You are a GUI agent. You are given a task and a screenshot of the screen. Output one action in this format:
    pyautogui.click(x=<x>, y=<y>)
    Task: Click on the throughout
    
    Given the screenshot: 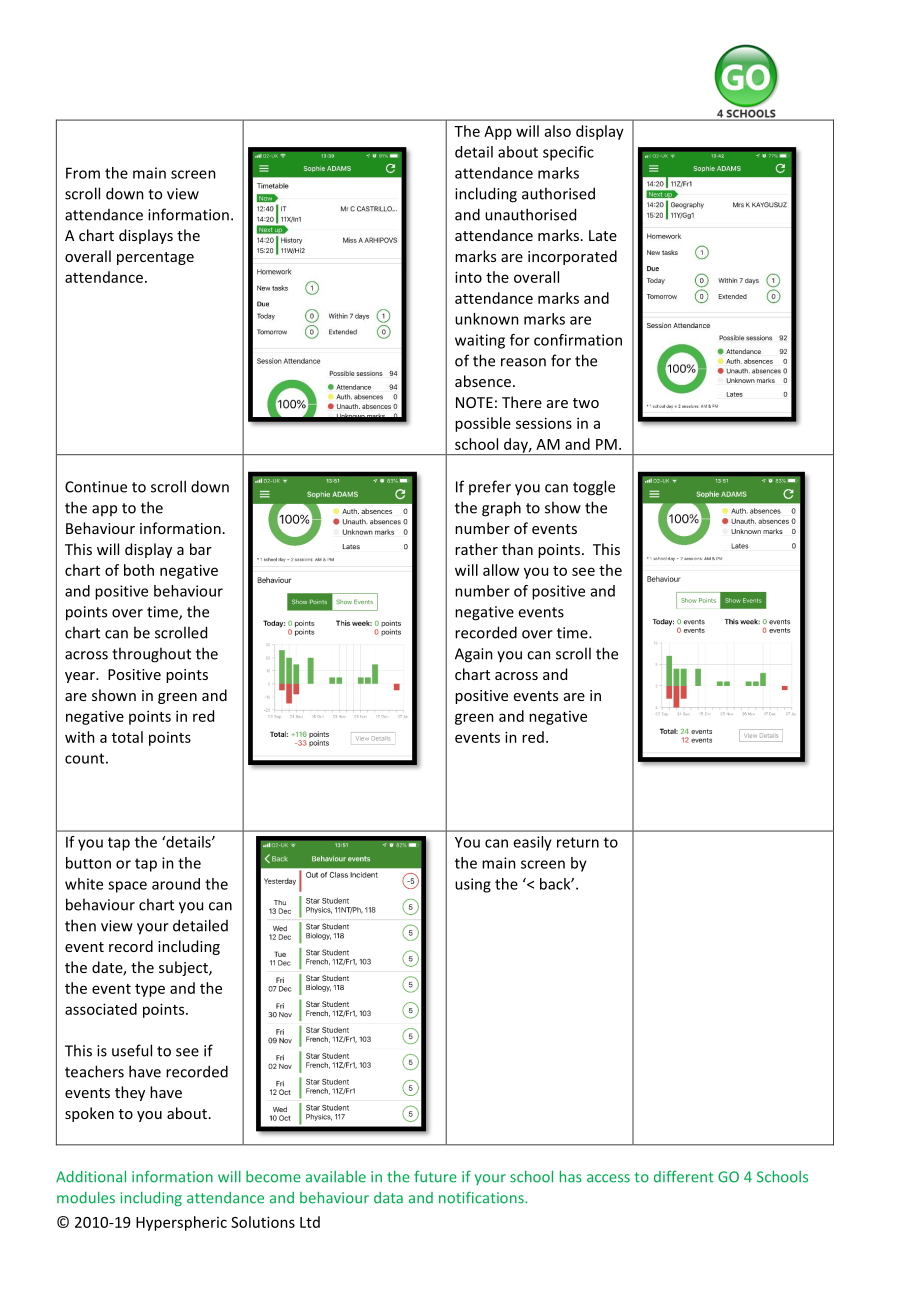 What is the action you would take?
    pyautogui.click(x=151, y=655)
